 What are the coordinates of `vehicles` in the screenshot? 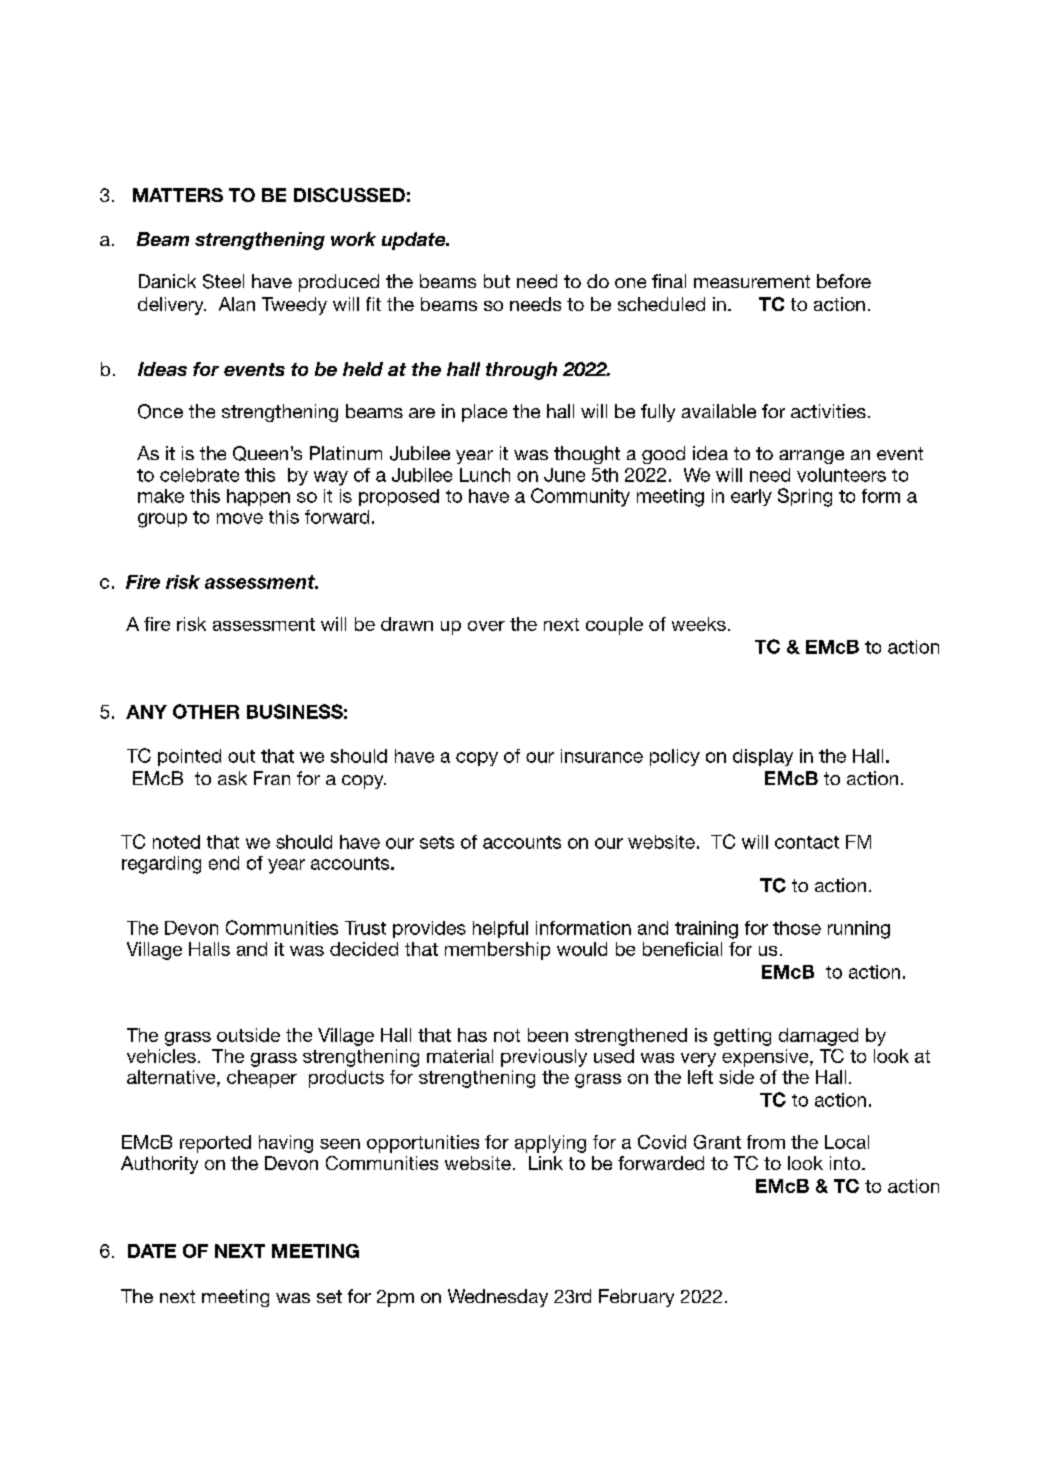 It's located at (161, 1056).
